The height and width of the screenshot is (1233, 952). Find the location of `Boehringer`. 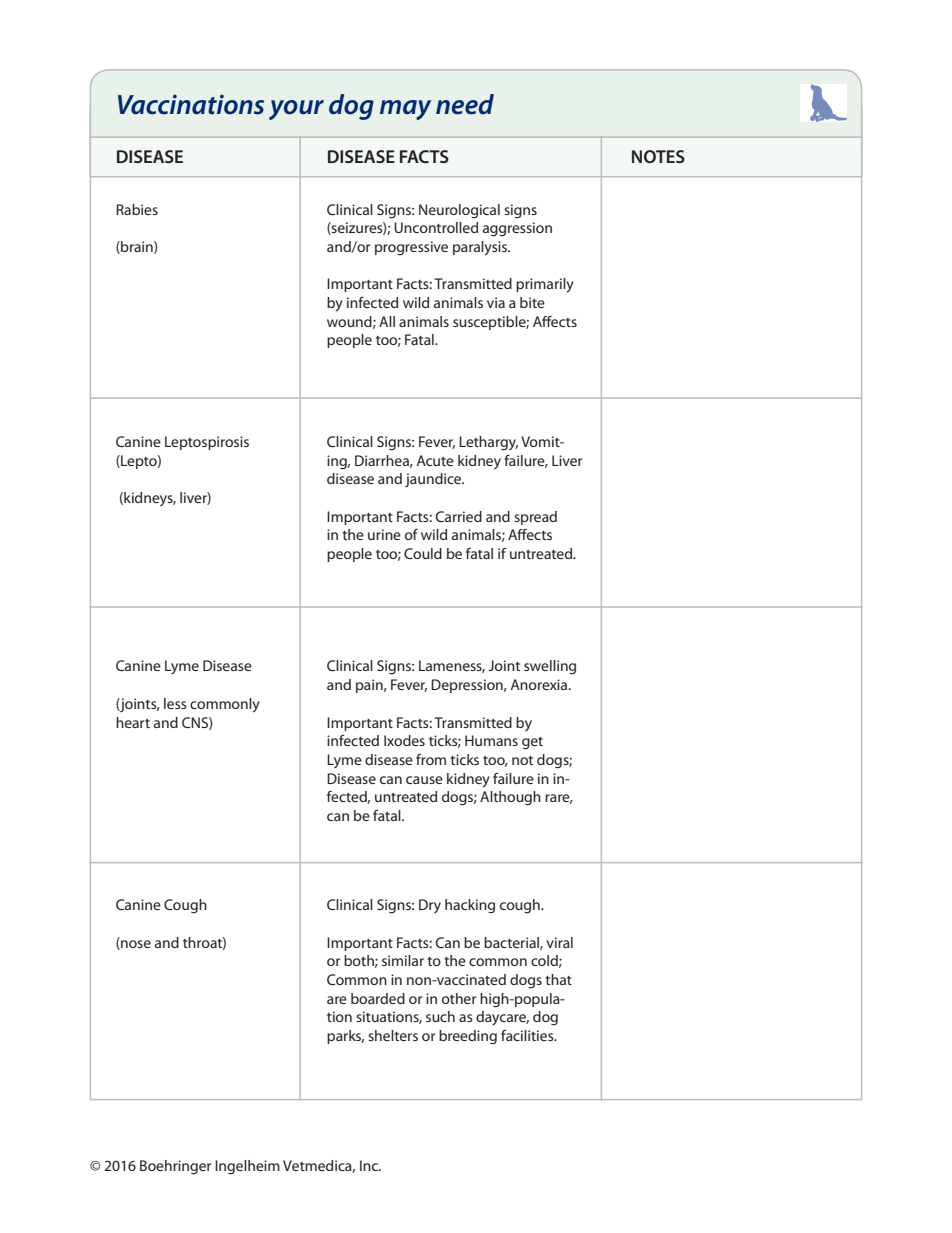

Boehringer is located at coordinates (175, 1167).
